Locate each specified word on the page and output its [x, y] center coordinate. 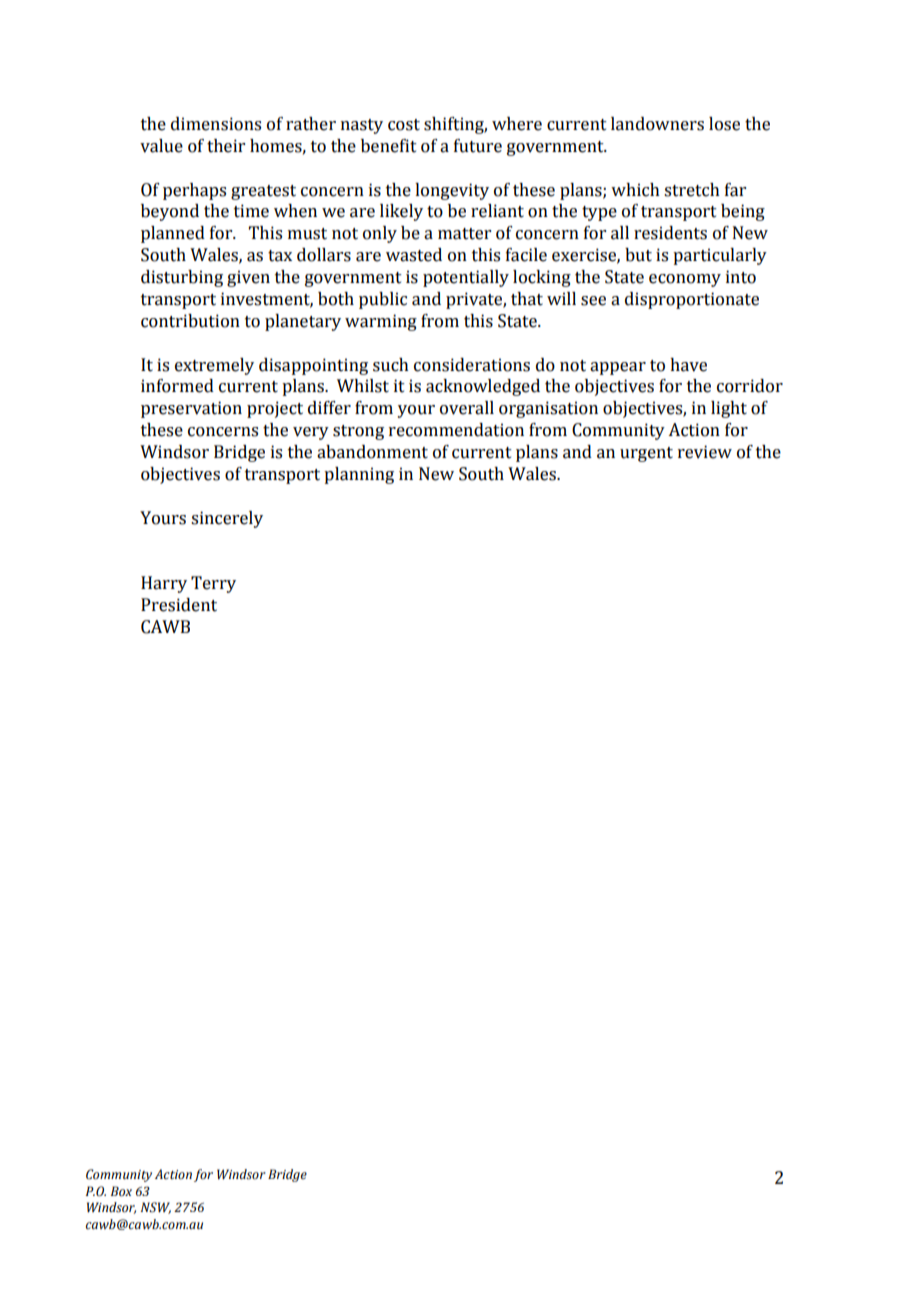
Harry [164, 584]
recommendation [456, 430]
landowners [657, 124]
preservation [191, 409]
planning [359, 475]
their [226, 146]
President [179, 605]
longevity [452, 191]
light [729, 409]
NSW [155, 1208]
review [705, 452]
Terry [213, 584]
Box [121, 1191]
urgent [646, 454]
